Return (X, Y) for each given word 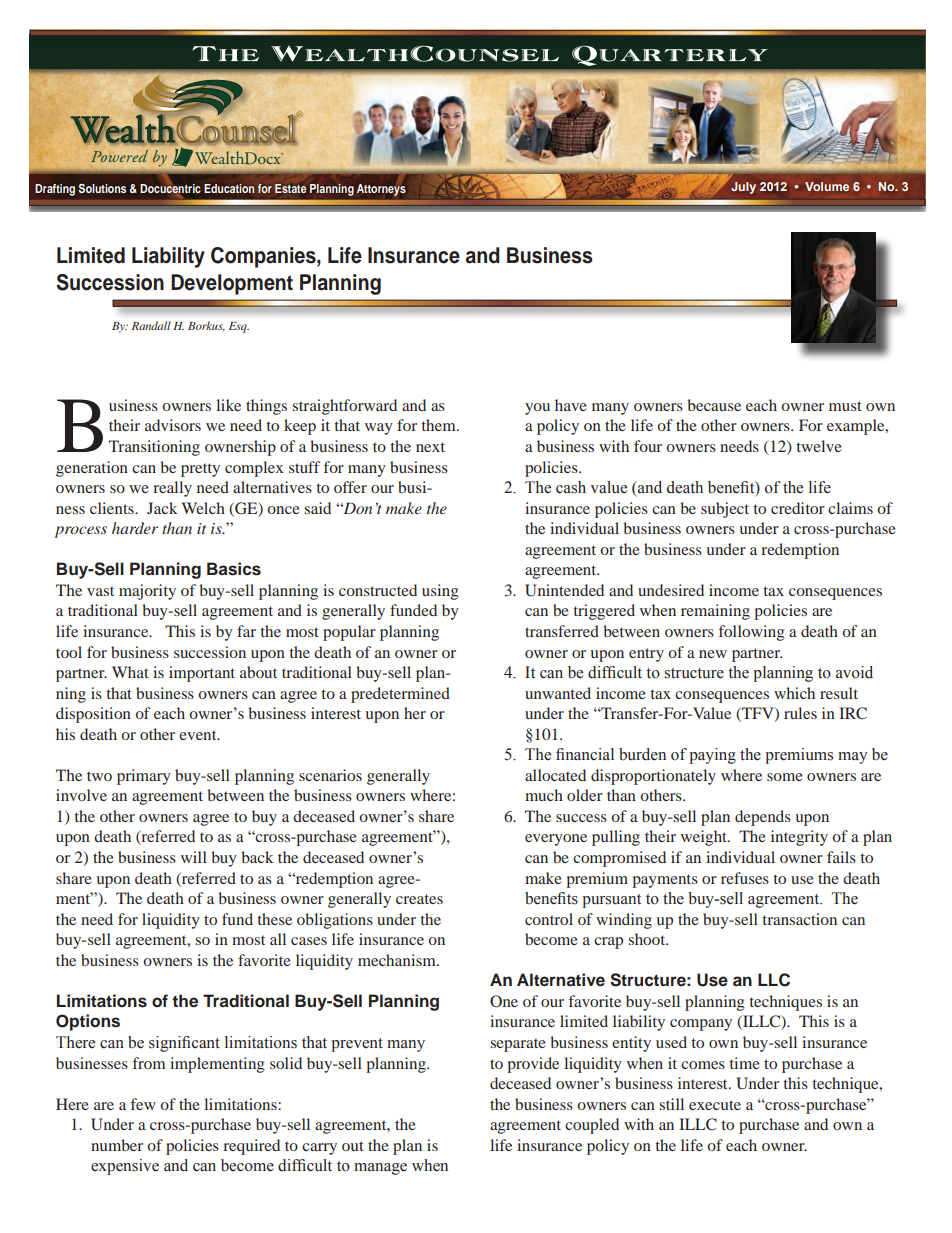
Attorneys (381, 190)
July (743, 188)
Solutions (102, 188)
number (117, 1145)
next (430, 447)
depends (763, 818)
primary (144, 777)
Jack (162, 508)
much (544, 795)
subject (725, 510)
